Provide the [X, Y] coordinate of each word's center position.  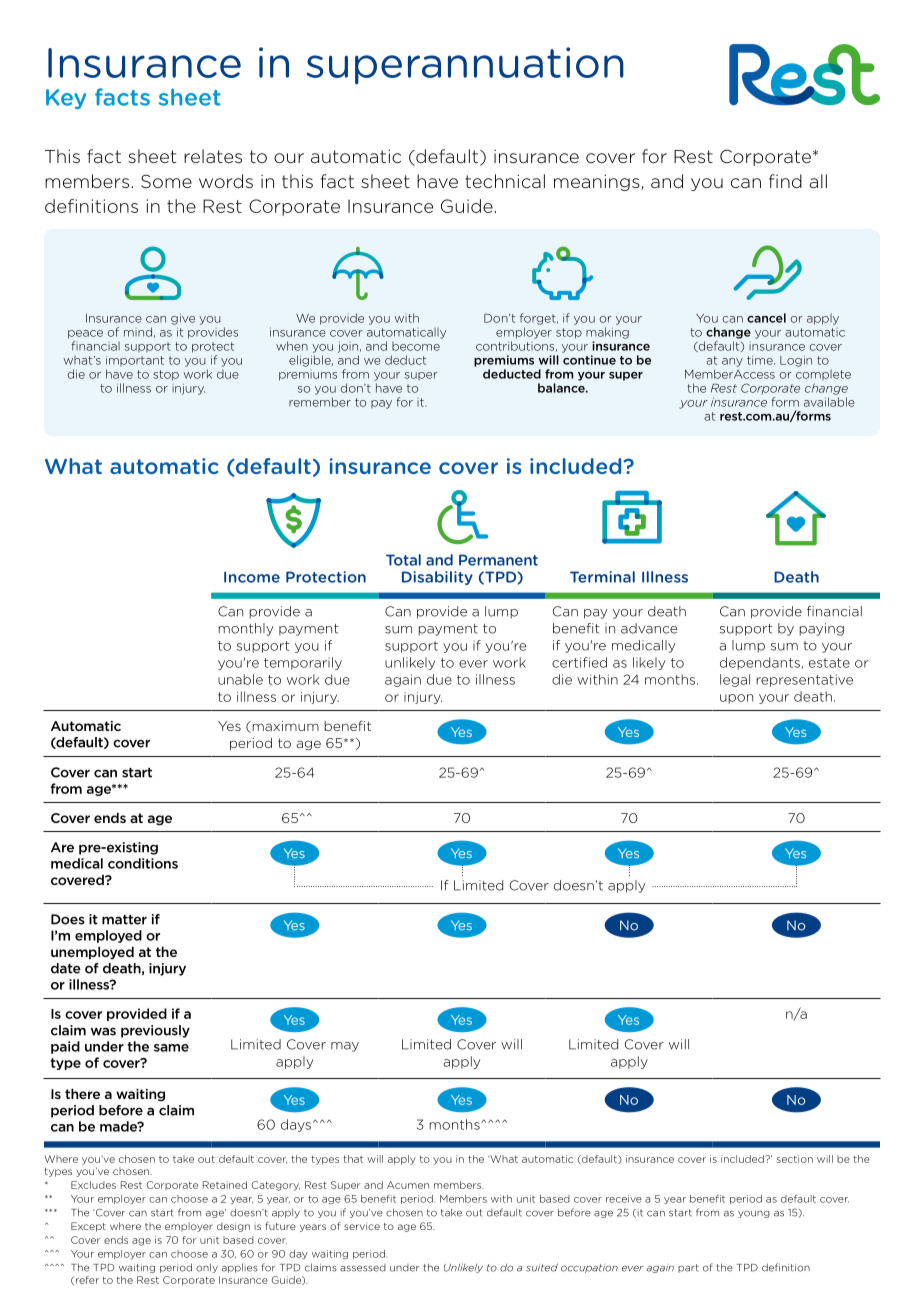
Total [403, 560]
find [785, 181]
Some [166, 181]
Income [252, 577]
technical [505, 181]
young [754, 1214]
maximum [284, 727]
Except [88, 1227]
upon [736, 699]
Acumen [408, 1185]
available [829, 402]
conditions [143, 863]
